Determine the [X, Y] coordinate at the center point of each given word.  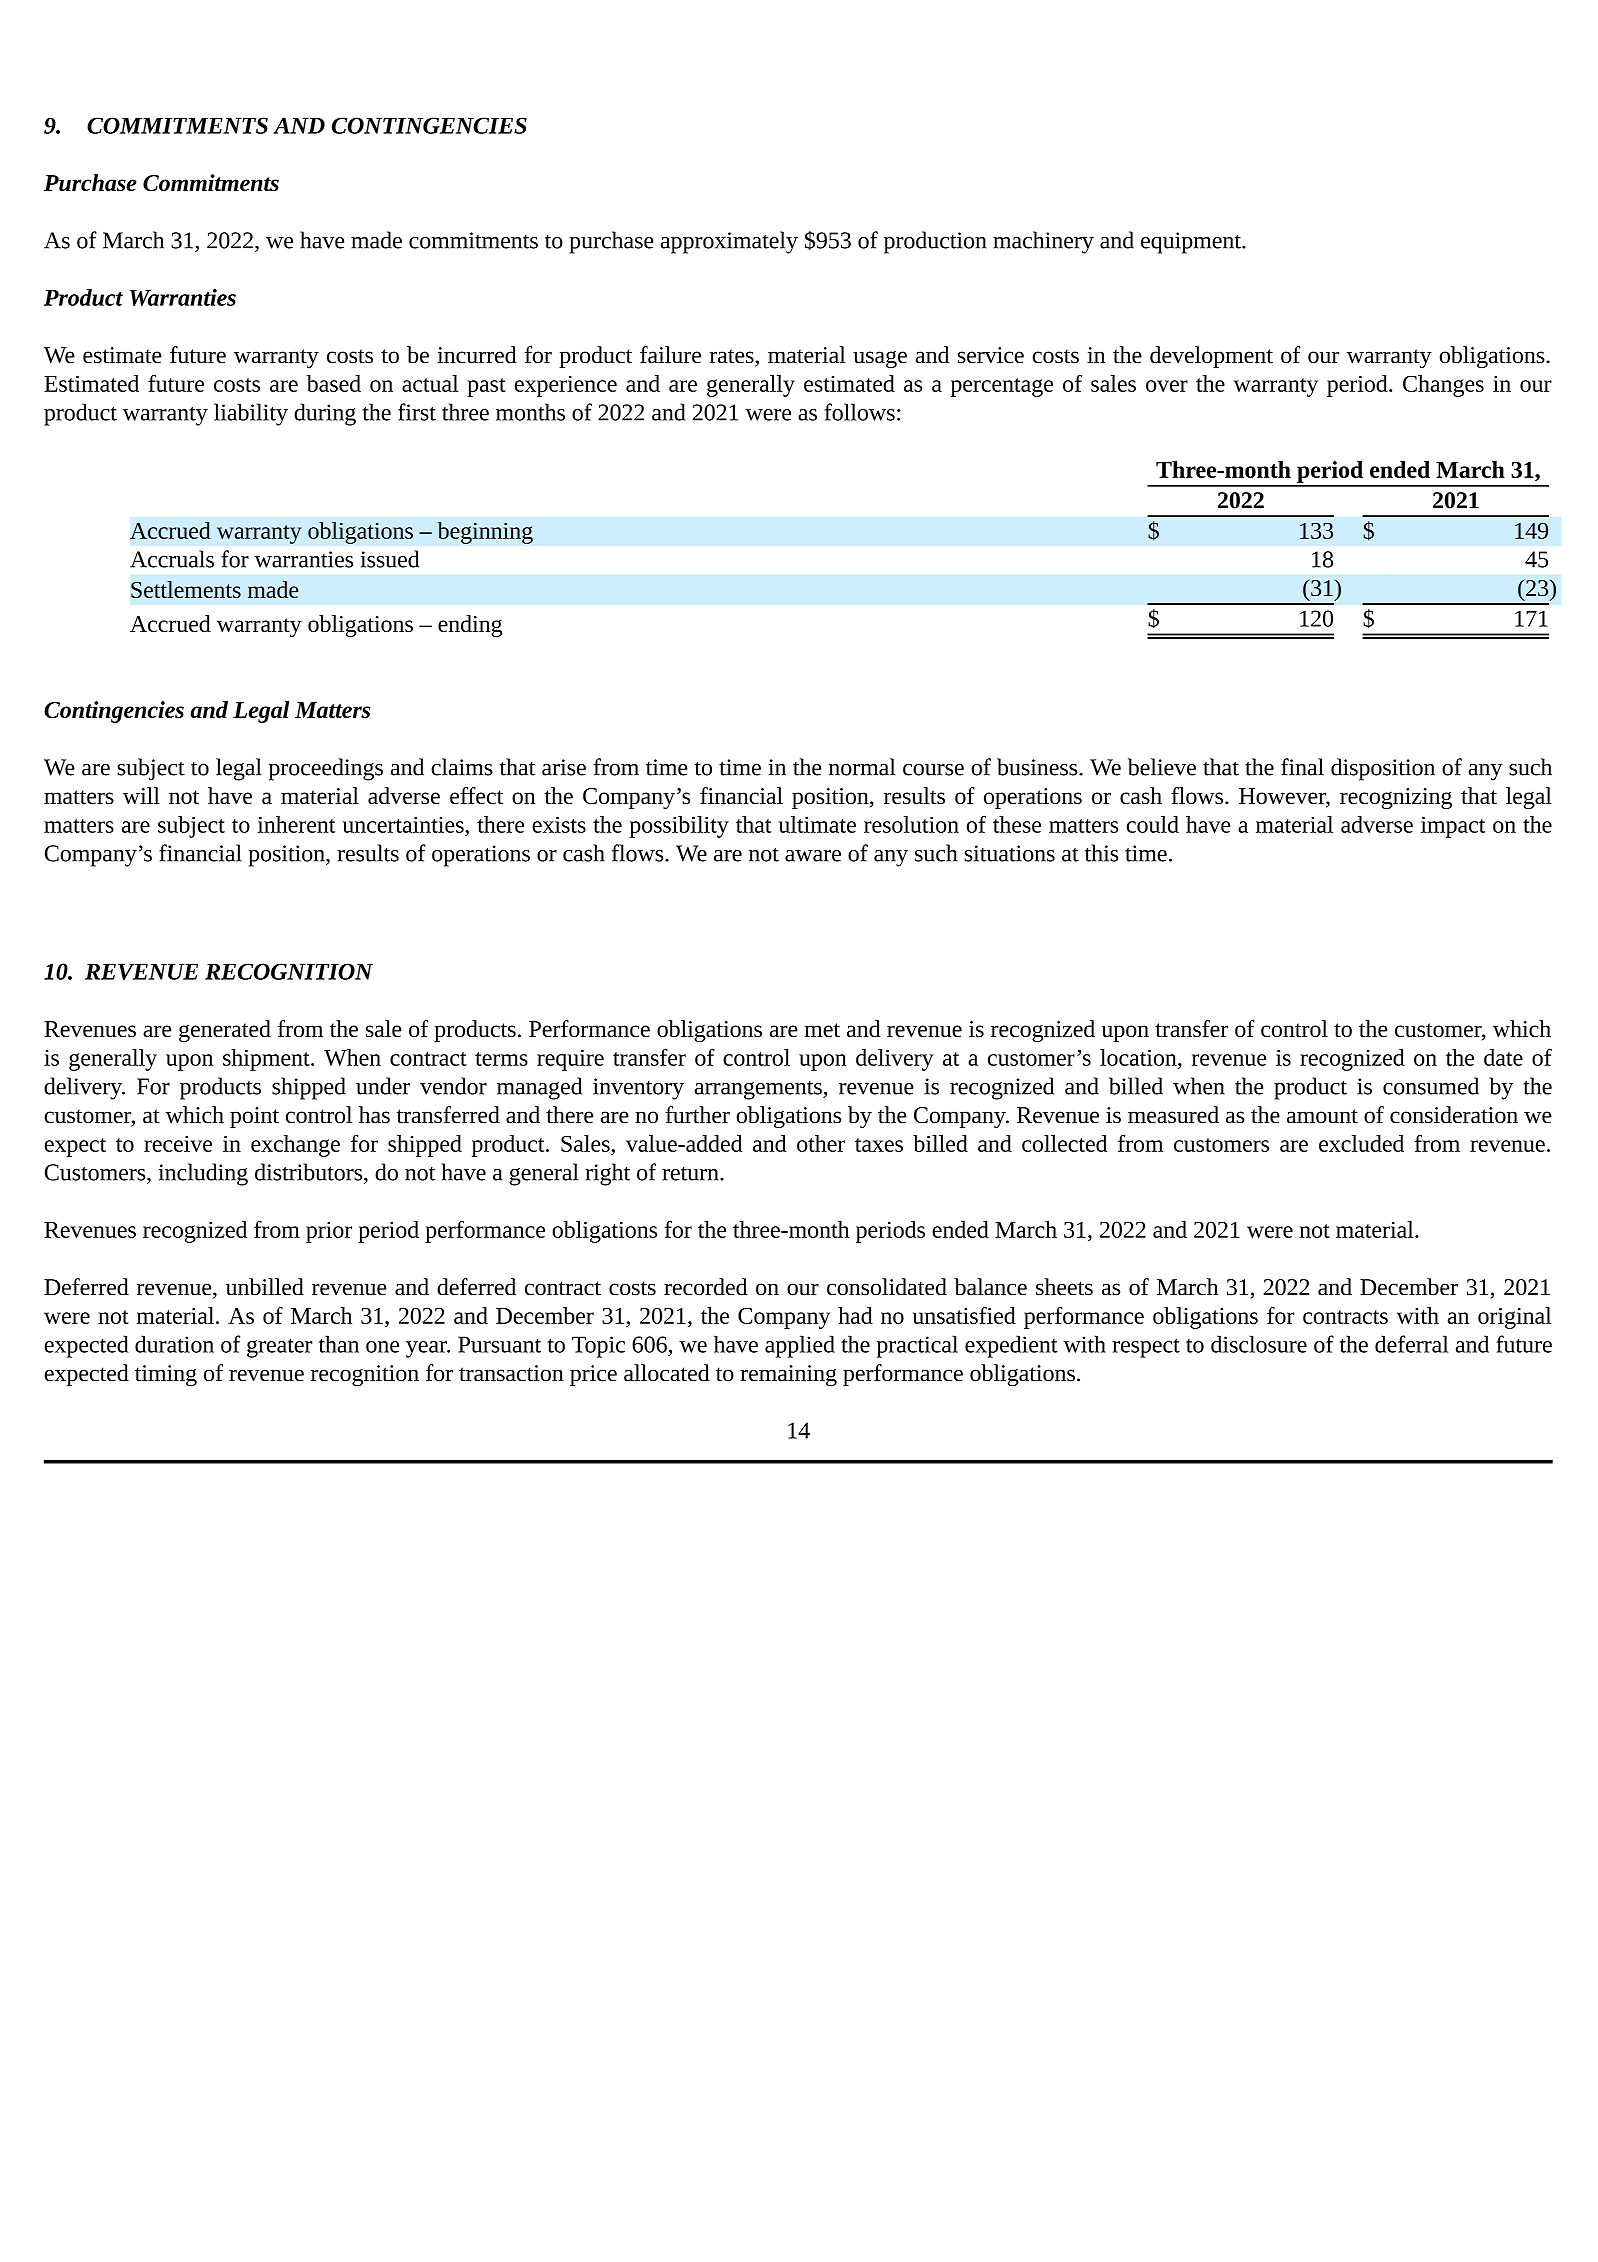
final [1302, 767]
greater [279, 1348]
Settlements [186, 589]
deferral [1411, 1344]
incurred [477, 354]
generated [225, 1031]
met [822, 1030]
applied [800, 1346]
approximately [729, 242]
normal [862, 767]
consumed [1431, 1086]
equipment [1192, 243]
